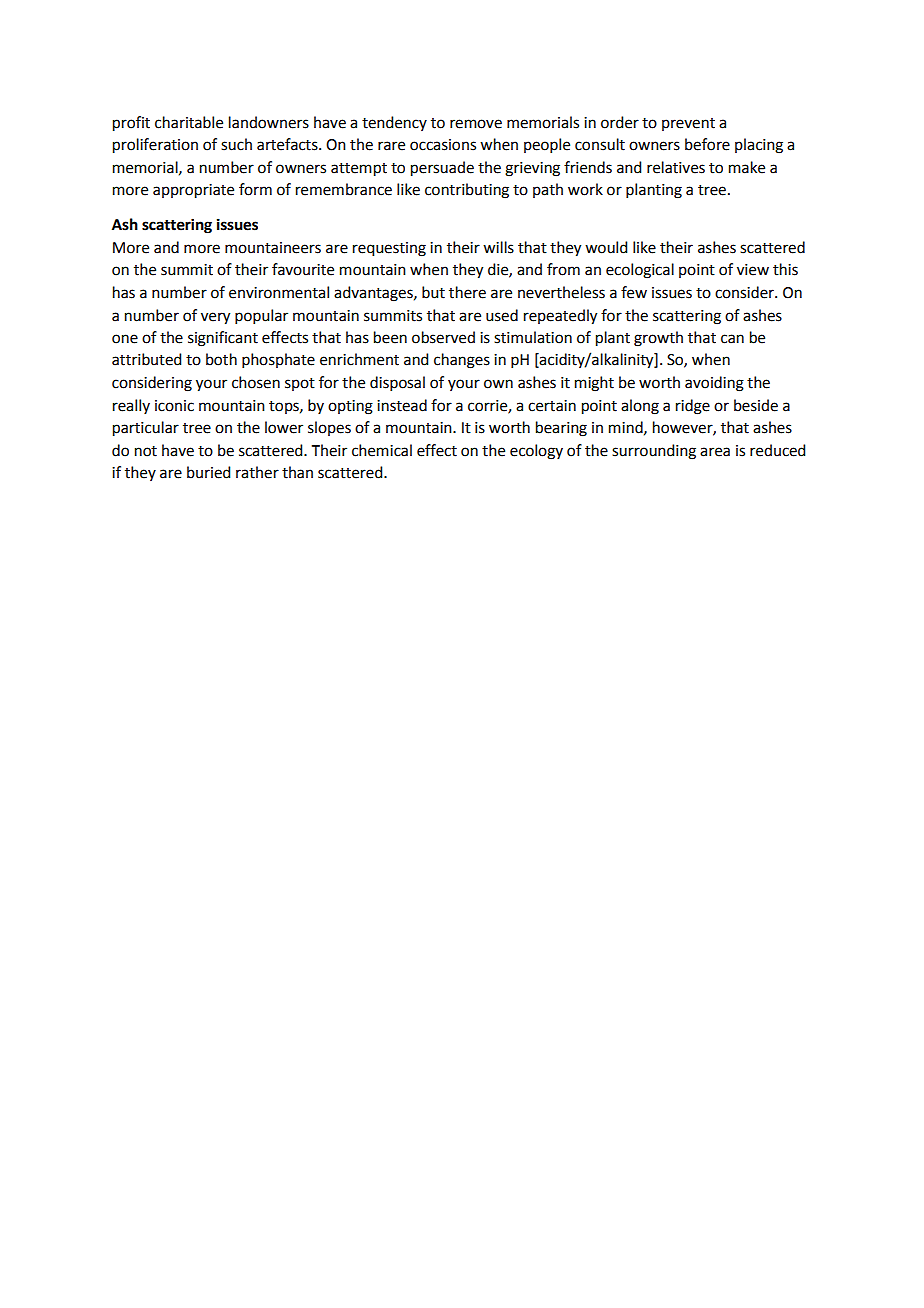 Image resolution: width=924 pixels, height=1308 pixels. I want to click on there, so click(467, 292).
